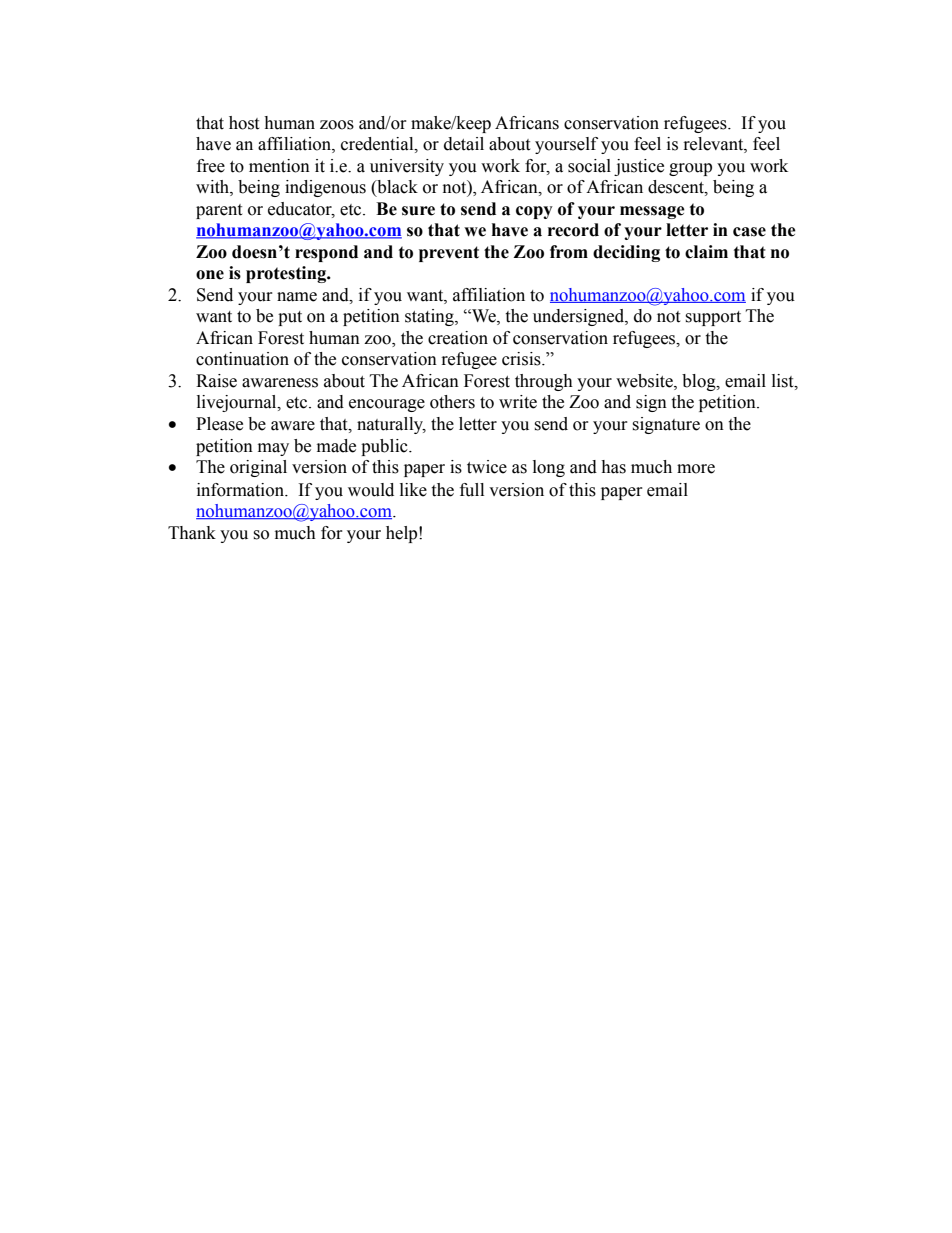 This screenshot has height=1233, width=952. I want to click on full, so click(472, 490).
